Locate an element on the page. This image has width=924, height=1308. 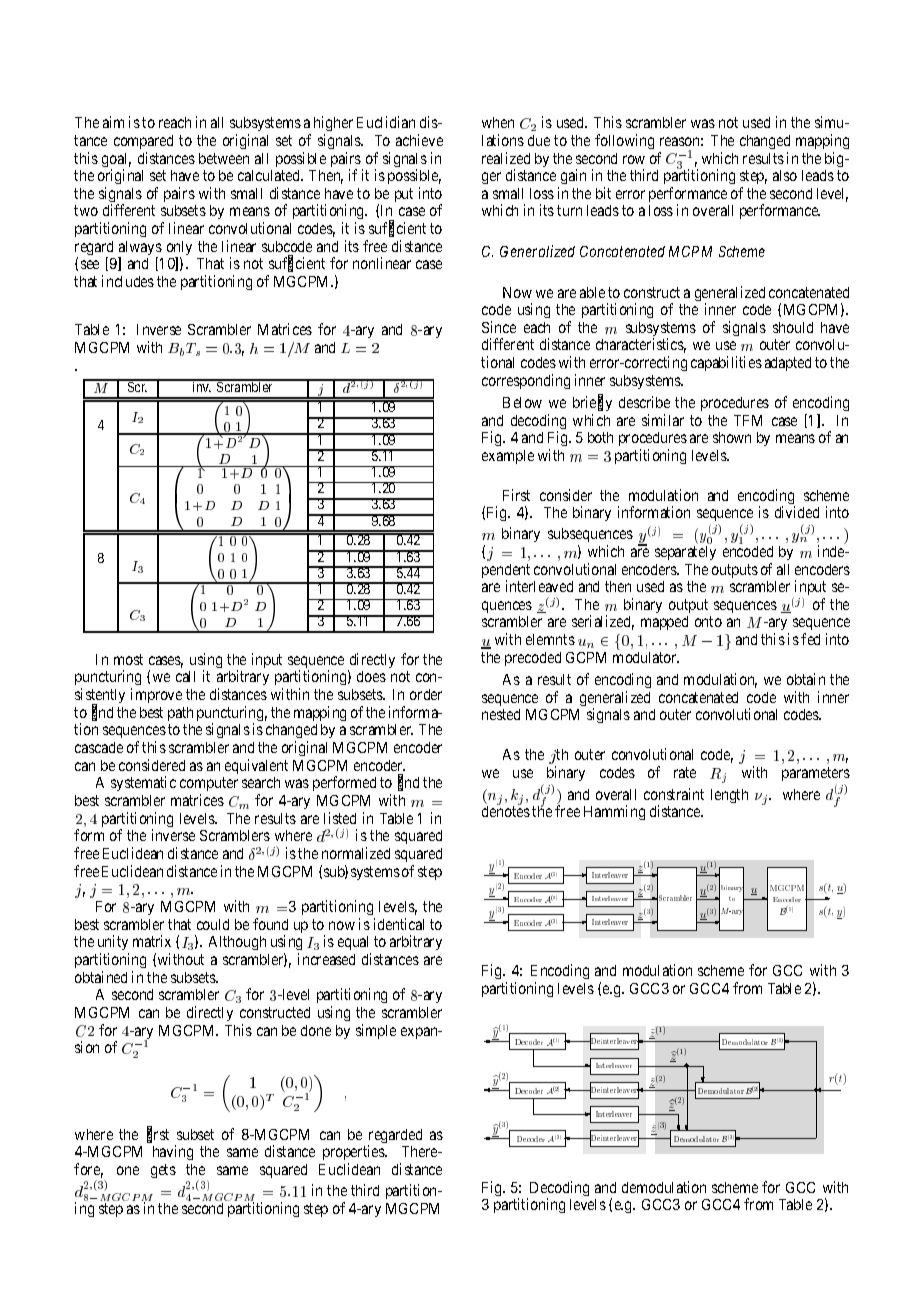
computer is located at coordinates (209, 786).
